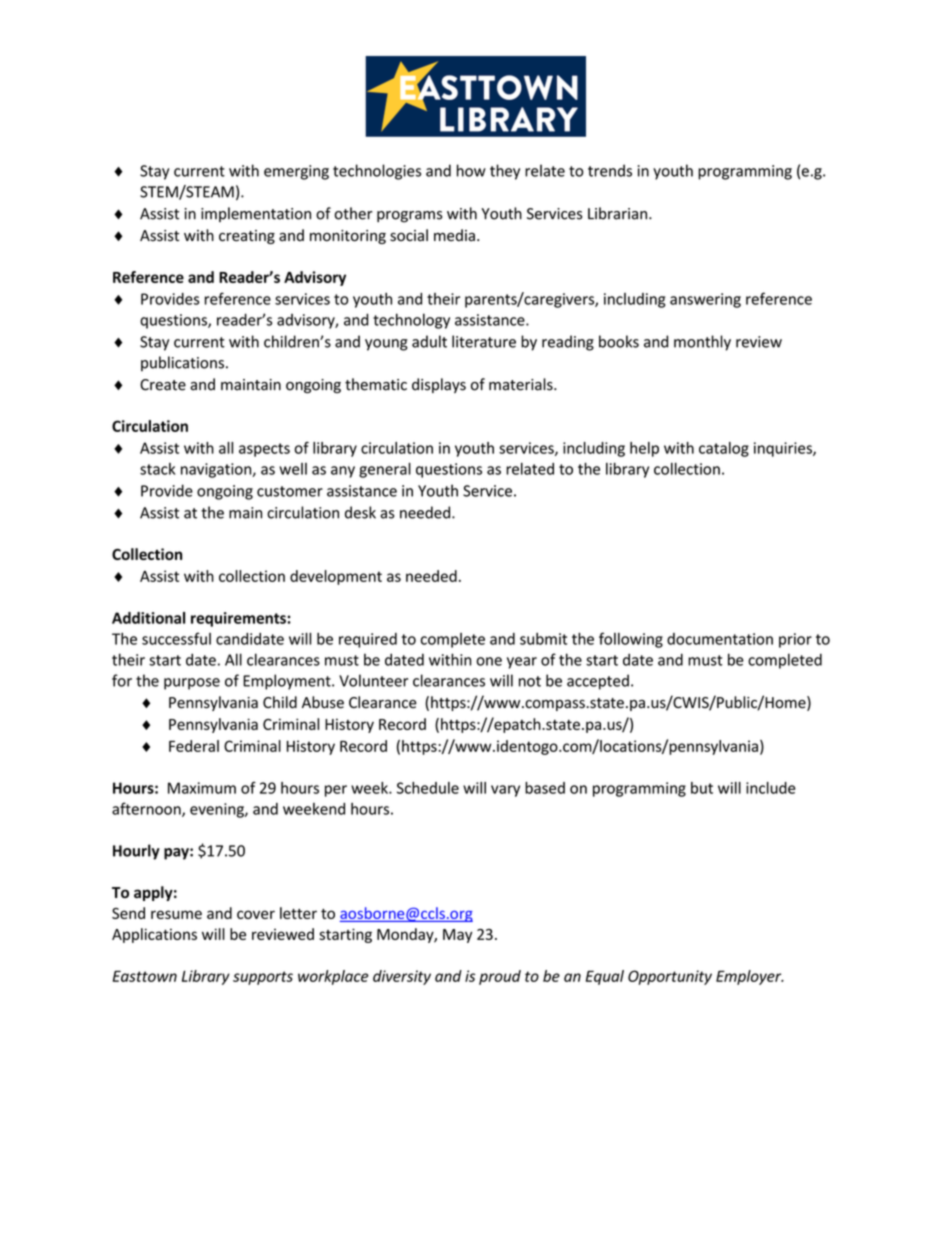 Image resolution: width=952 pixels, height=1233 pixels. Describe the element at coordinates (720, 639) in the screenshot. I see `documentation` at that location.
